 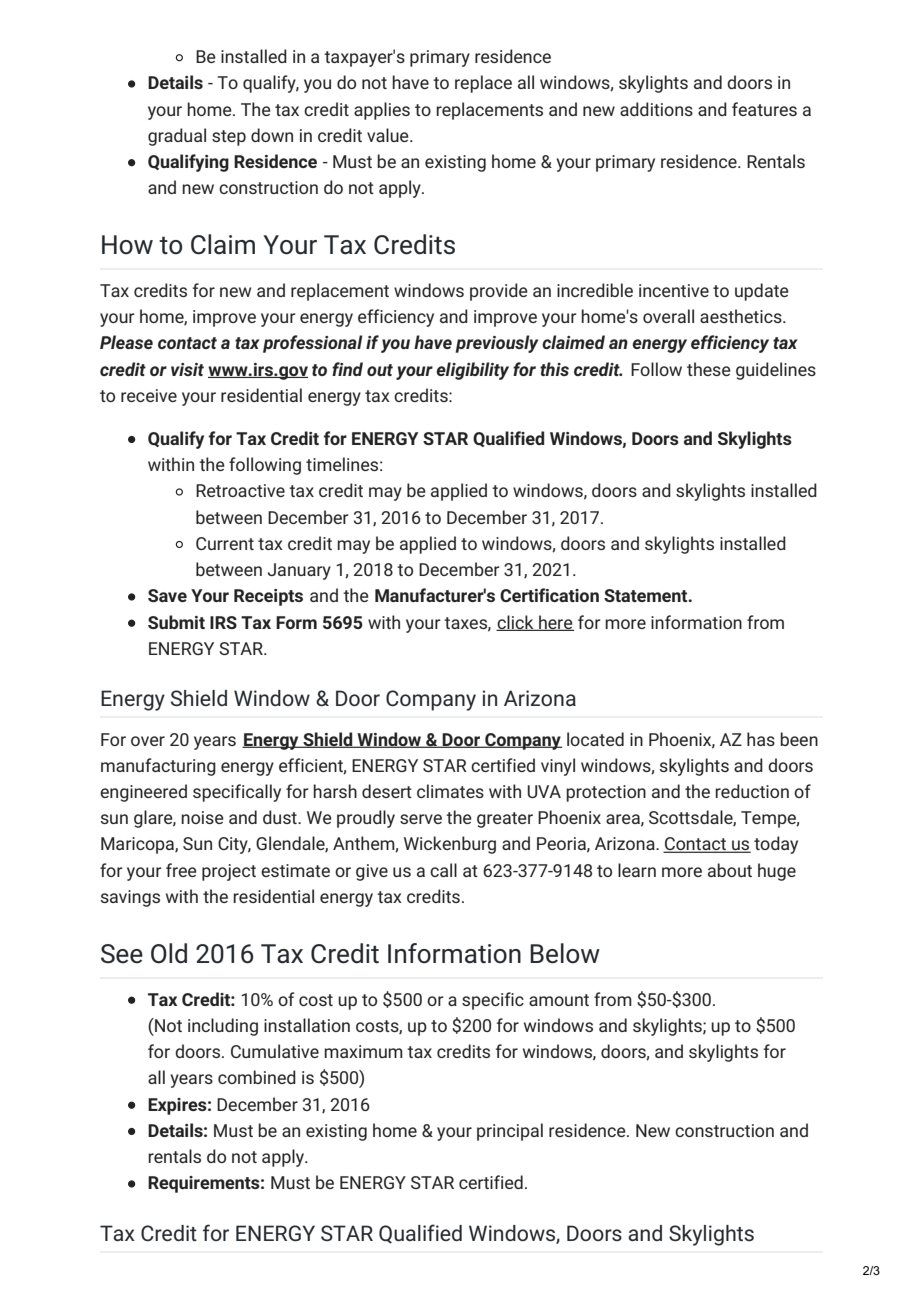 What do you see at coordinates (764, 109) in the document?
I see `features` at bounding box center [764, 109].
